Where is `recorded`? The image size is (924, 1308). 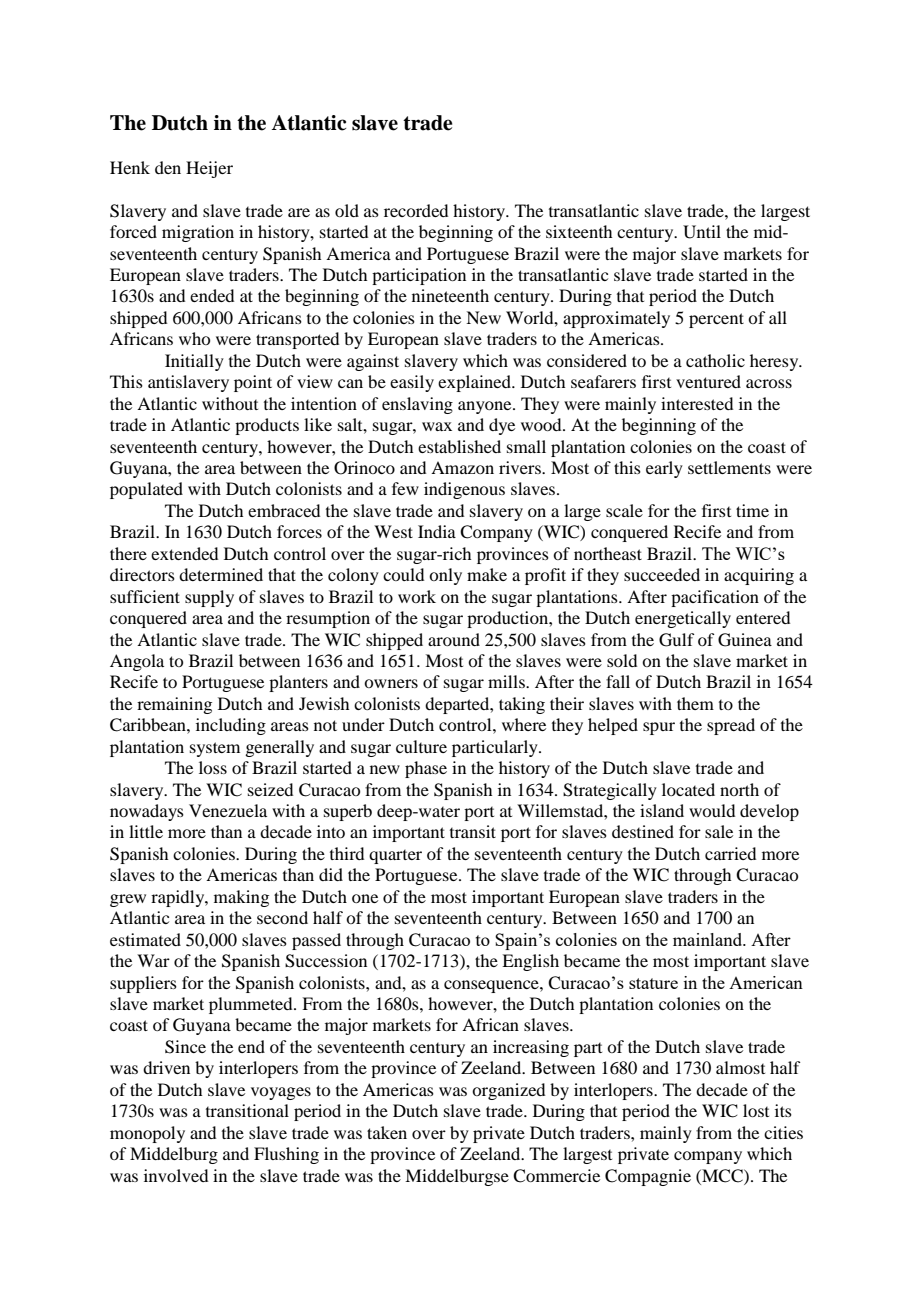
recorded is located at coordinates (416, 210).
